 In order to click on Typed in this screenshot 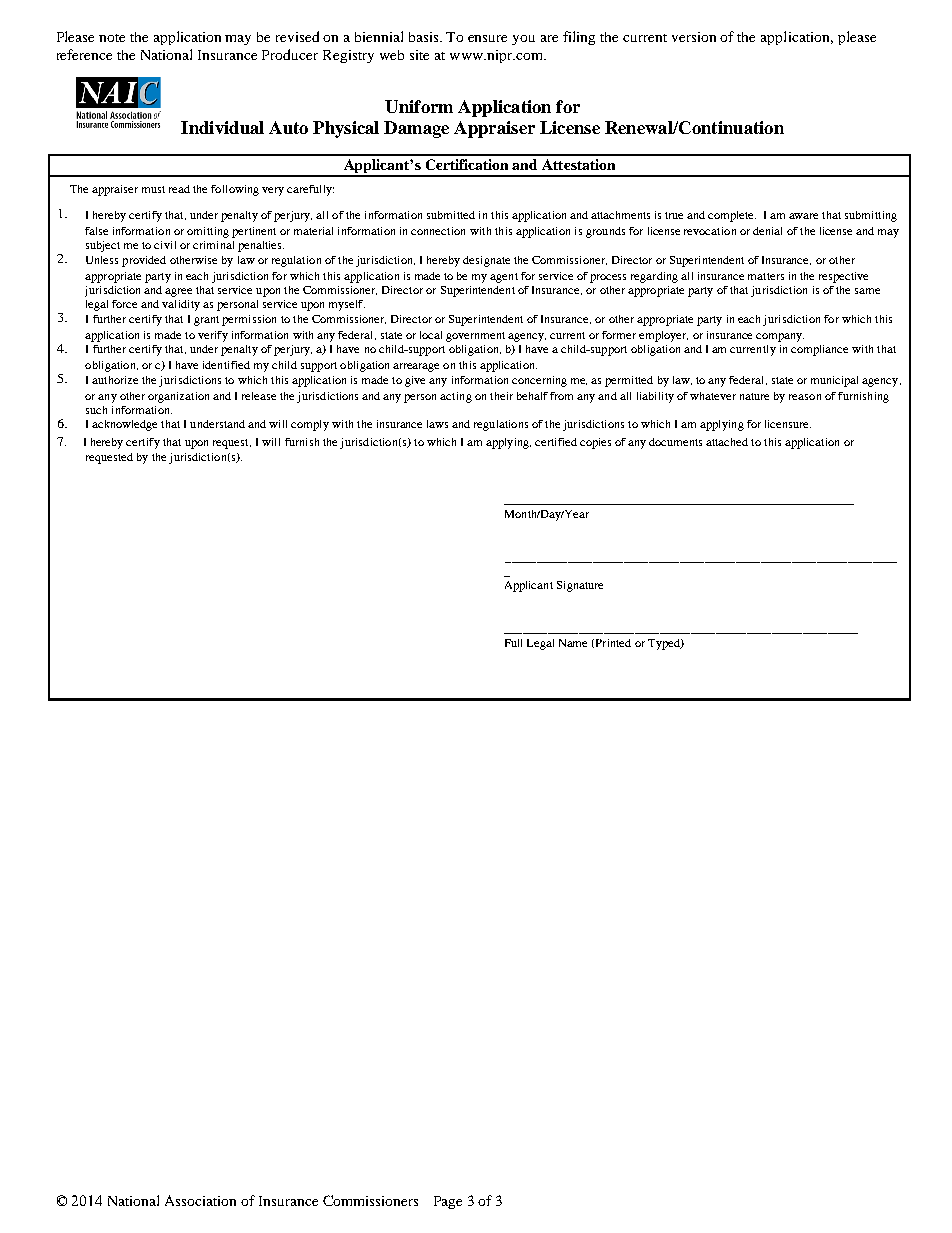, I will do `click(665, 644)`.
